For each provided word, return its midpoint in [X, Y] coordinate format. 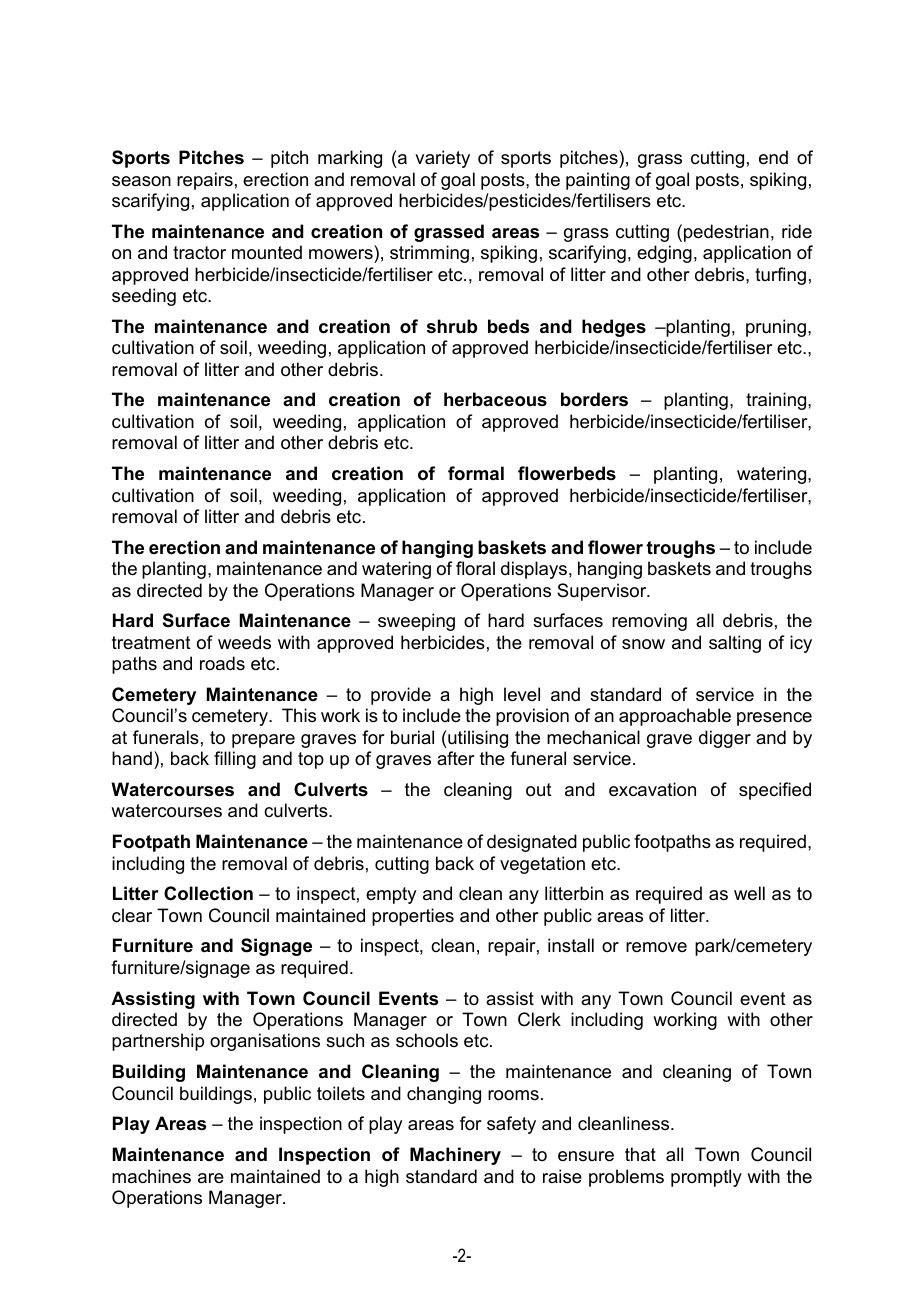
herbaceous [495, 399]
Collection [208, 893]
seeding [144, 297]
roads [222, 663]
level [522, 694]
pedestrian [726, 233]
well [749, 893]
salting [735, 644]
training [777, 401]
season [141, 181]
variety [442, 159]
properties [413, 917]
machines [151, 1176]
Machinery [455, 1156]
